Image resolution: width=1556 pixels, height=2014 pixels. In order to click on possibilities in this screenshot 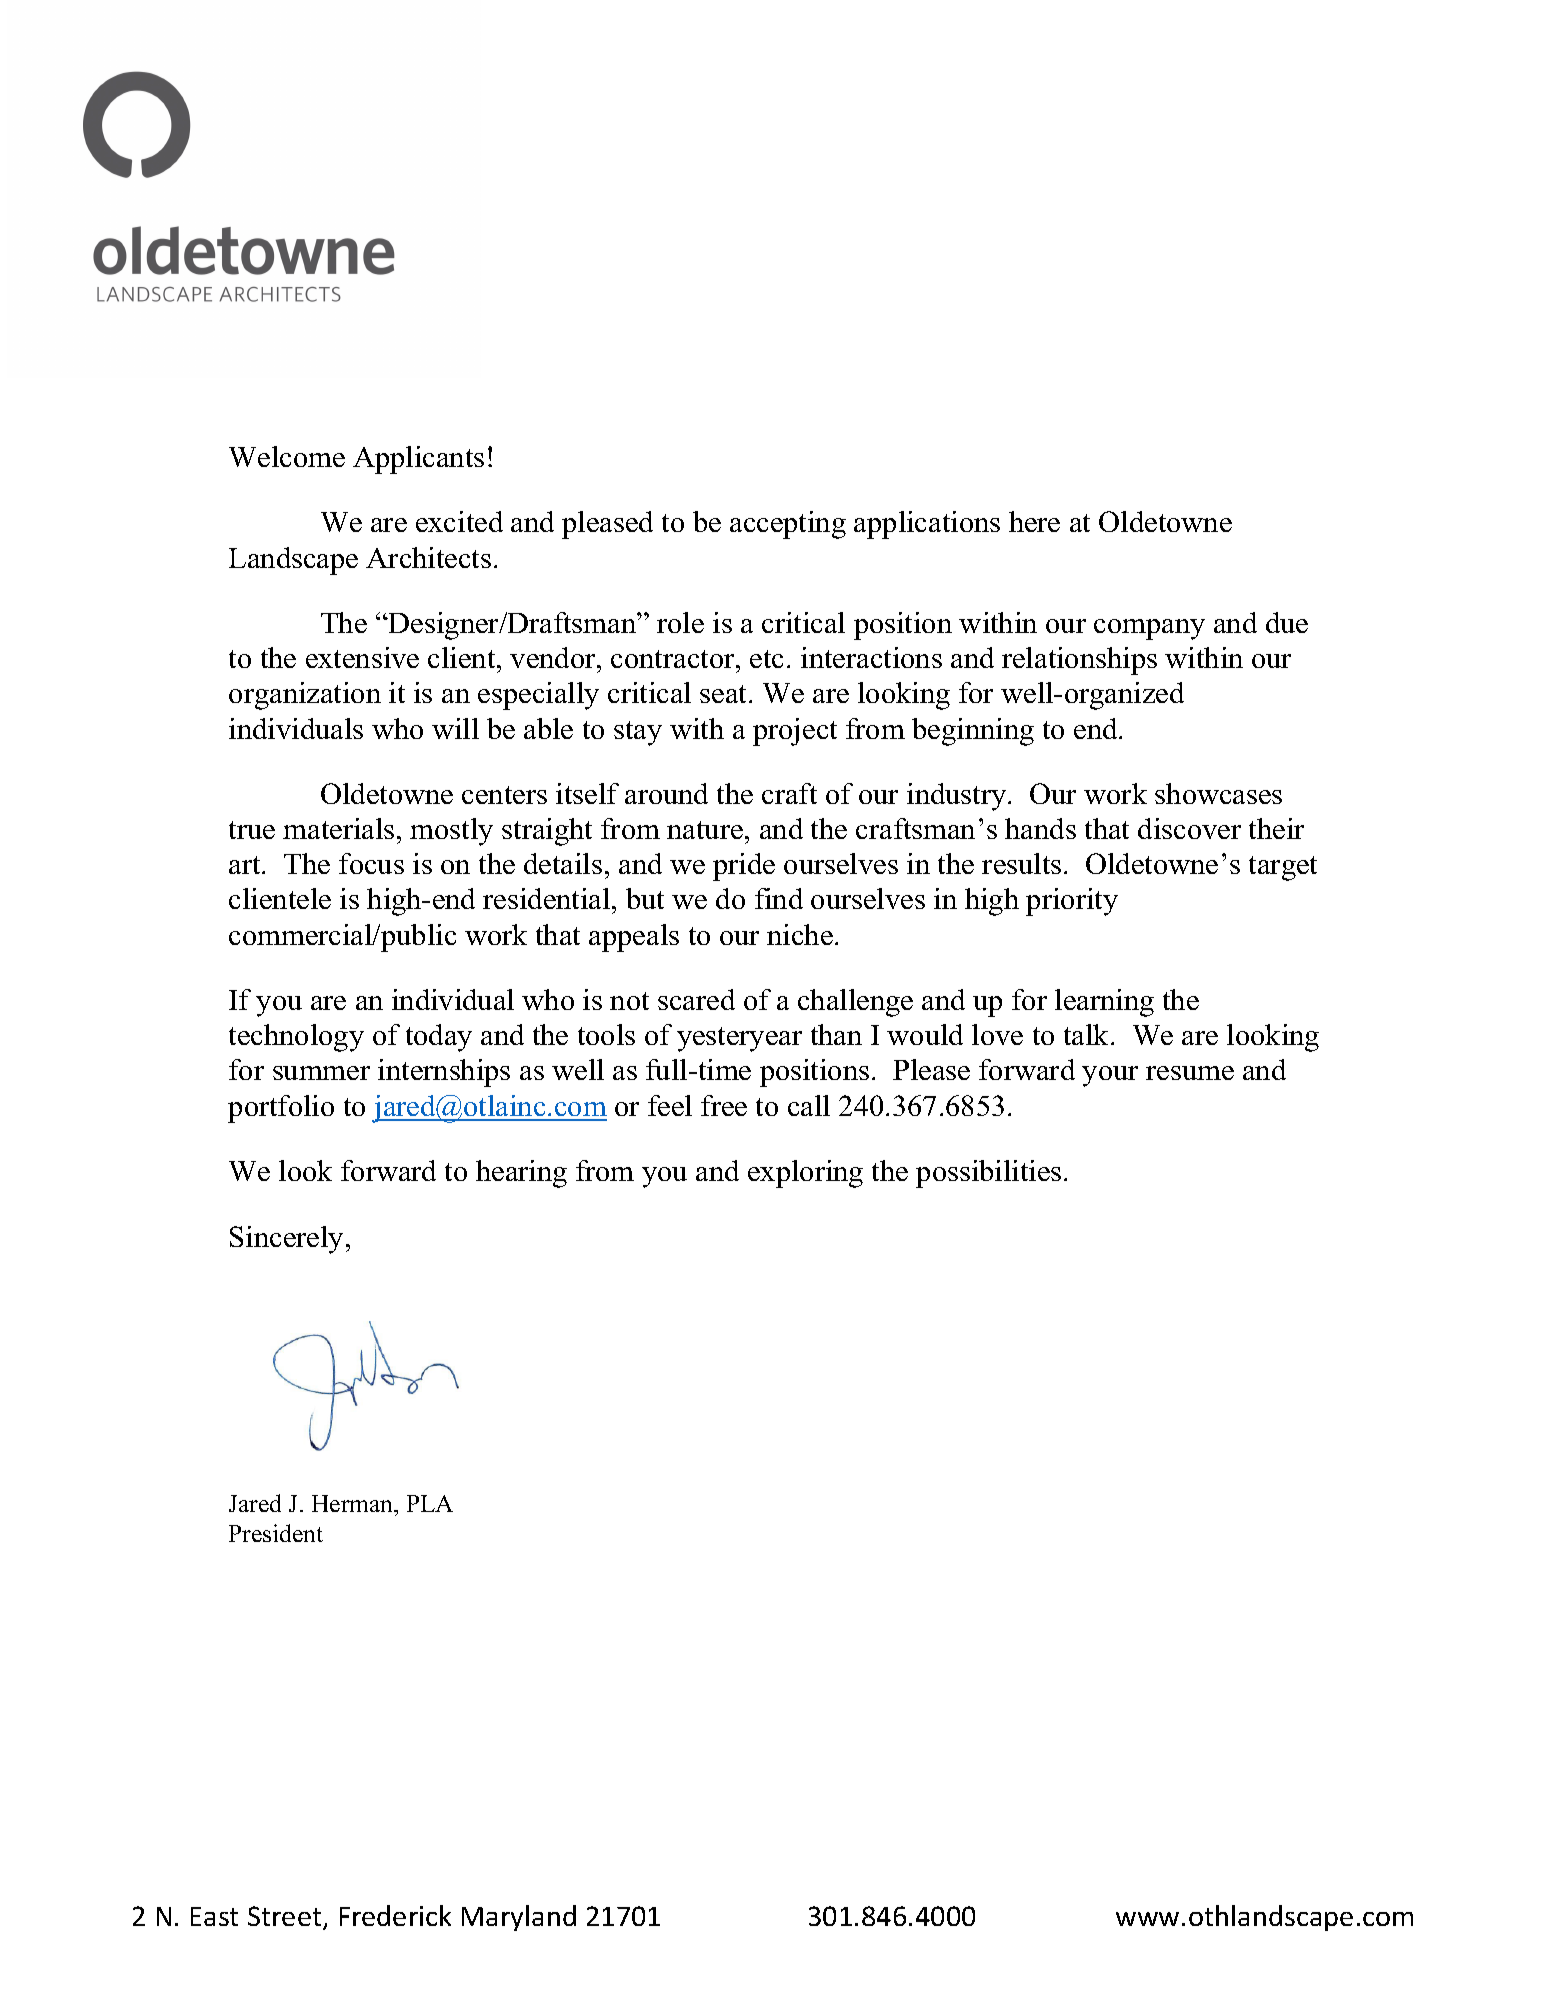, I will do `click(988, 1174)`.
